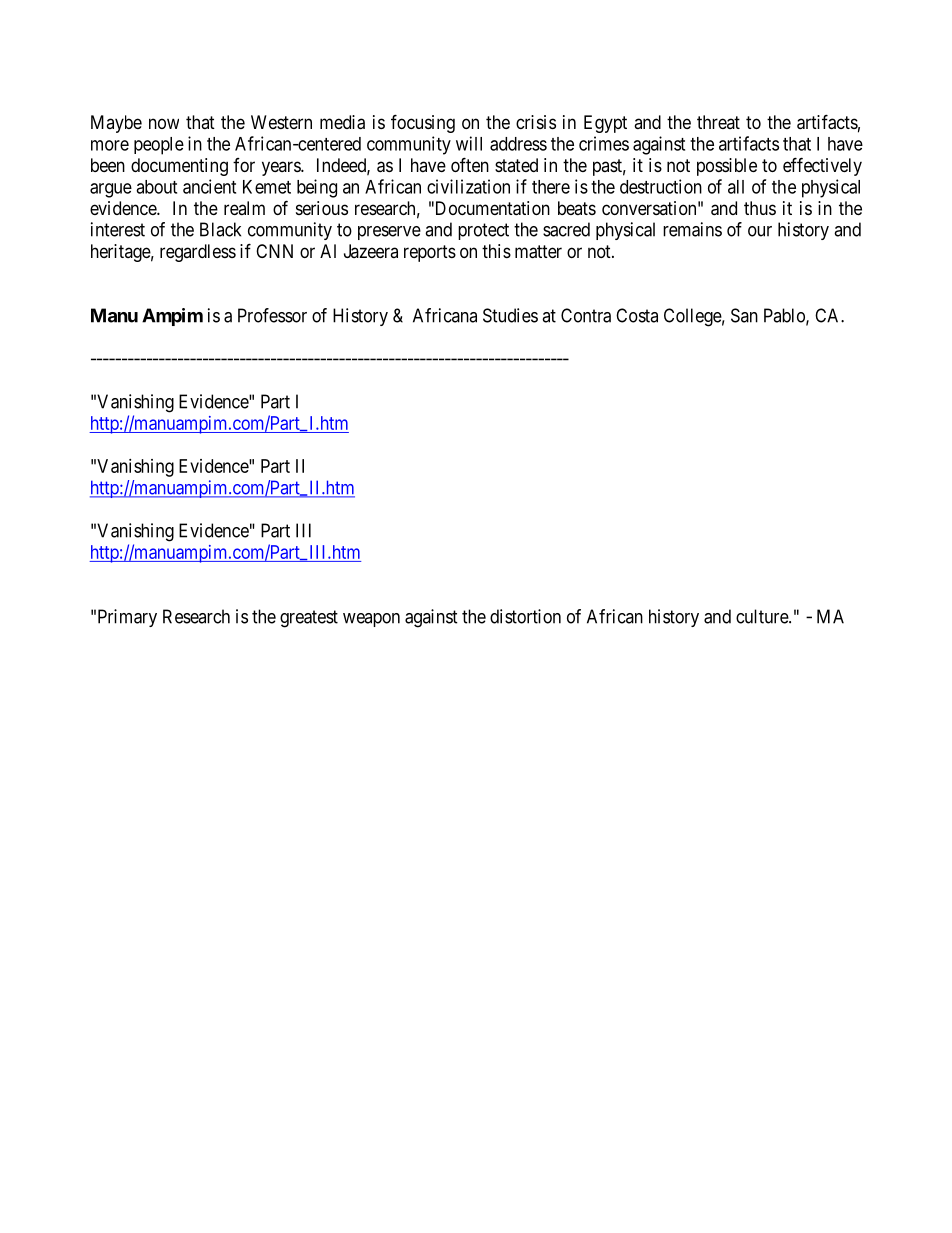 Image resolution: width=952 pixels, height=1233 pixels. Describe the element at coordinates (371, 620) in the screenshot. I see `weapon` at that location.
